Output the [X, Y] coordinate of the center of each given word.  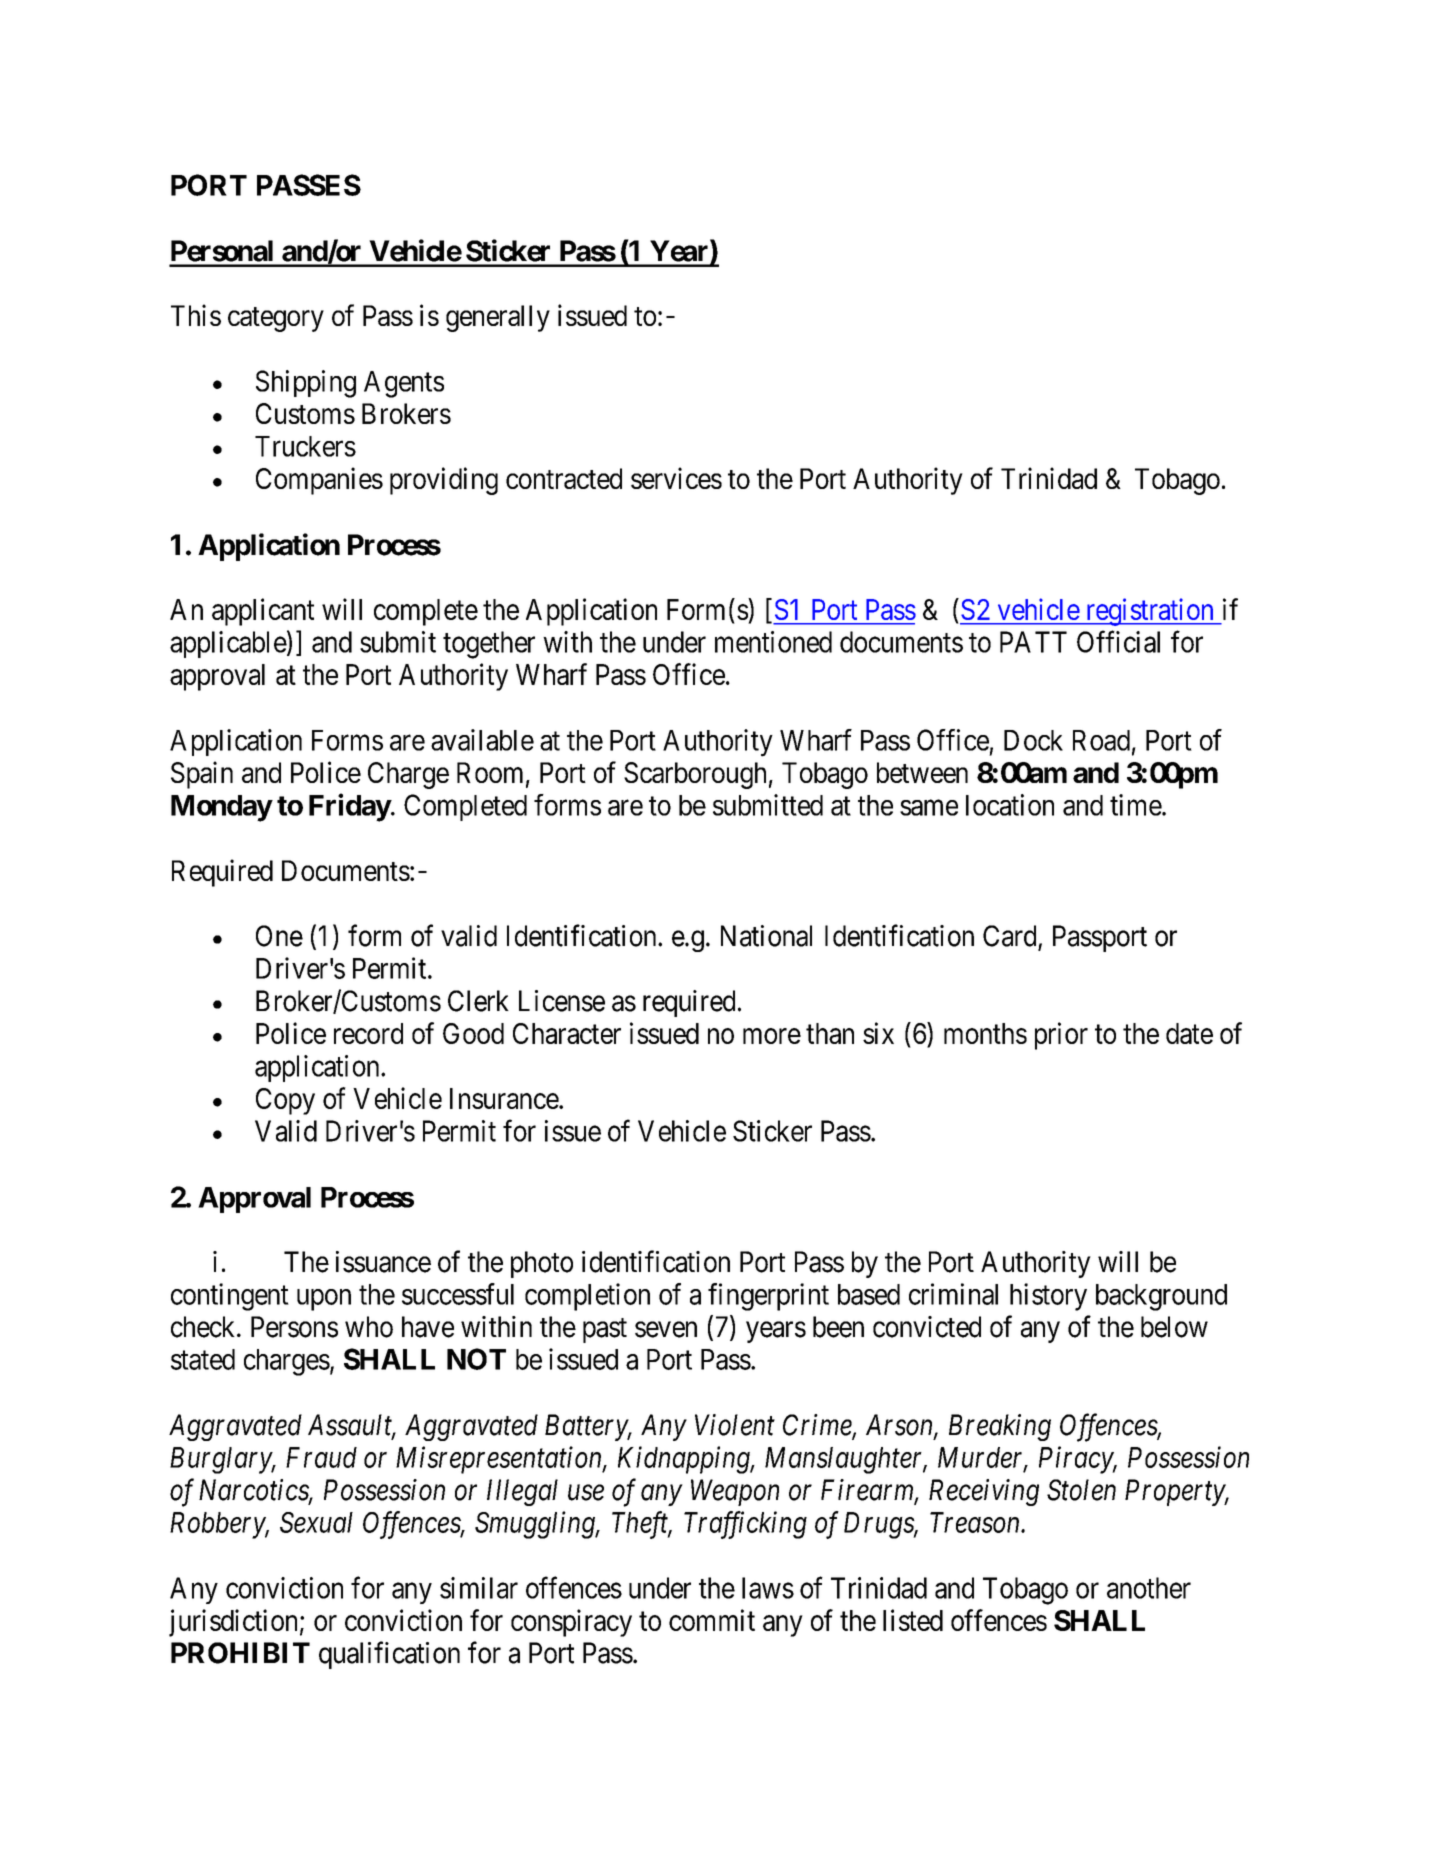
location [1010, 805]
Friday [350, 807]
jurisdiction [233, 1623]
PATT [1033, 642]
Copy [285, 1101]
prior [1061, 1036]
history [1048, 1297]
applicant [263, 612]
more [772, 1036]
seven [666, 1330]
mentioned [773, 642]
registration [1149, 612]
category [276, 319]
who [369, 1327]
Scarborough [695, 775]
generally [498, 318]
